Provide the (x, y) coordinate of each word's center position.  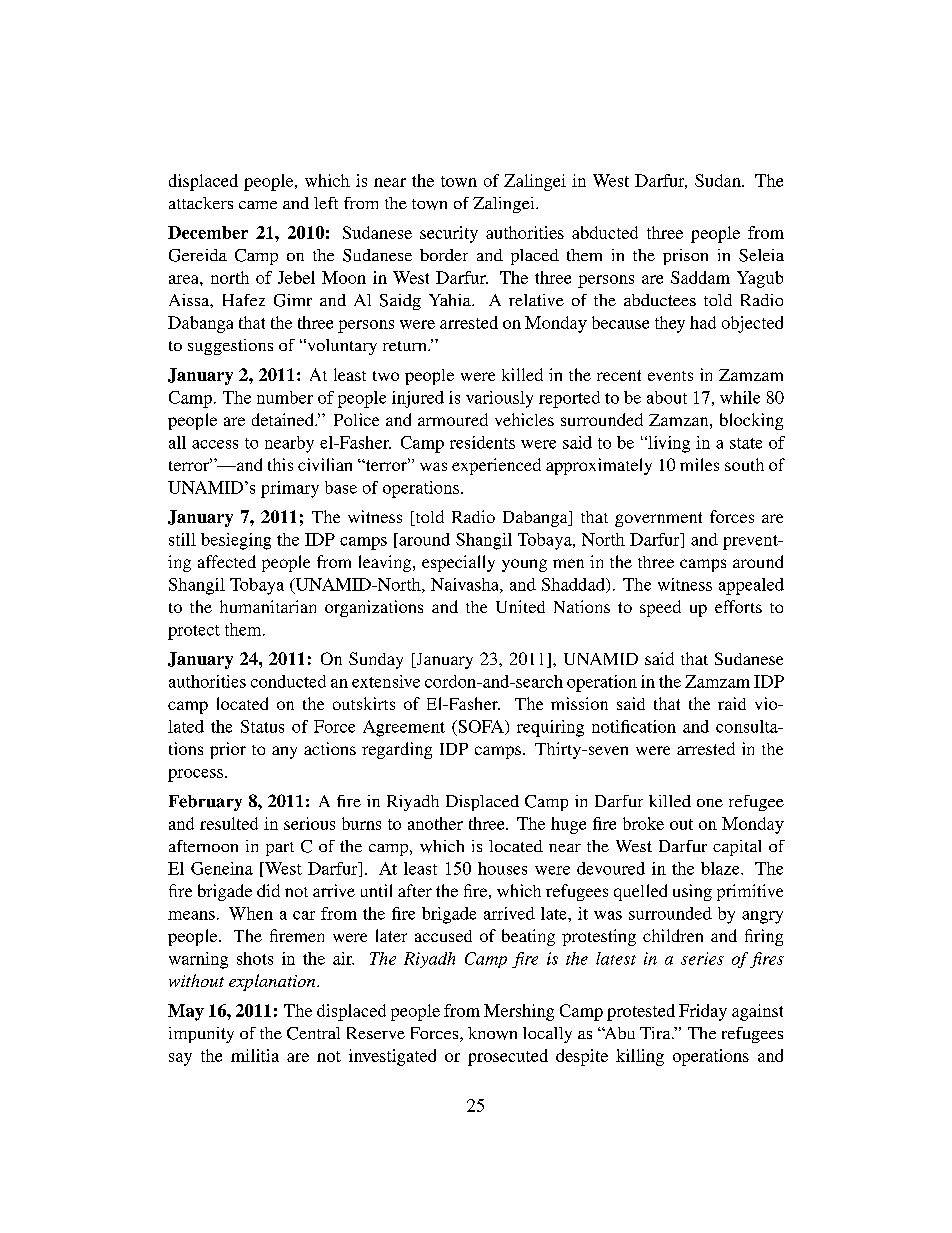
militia (255, 1055)
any (284, 752)
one (710, 803)
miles (699, 464)
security (449, 234)
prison (685, 257)
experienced (496, 466)
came (258, 205)
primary (290, 489)
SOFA (481, 727)
